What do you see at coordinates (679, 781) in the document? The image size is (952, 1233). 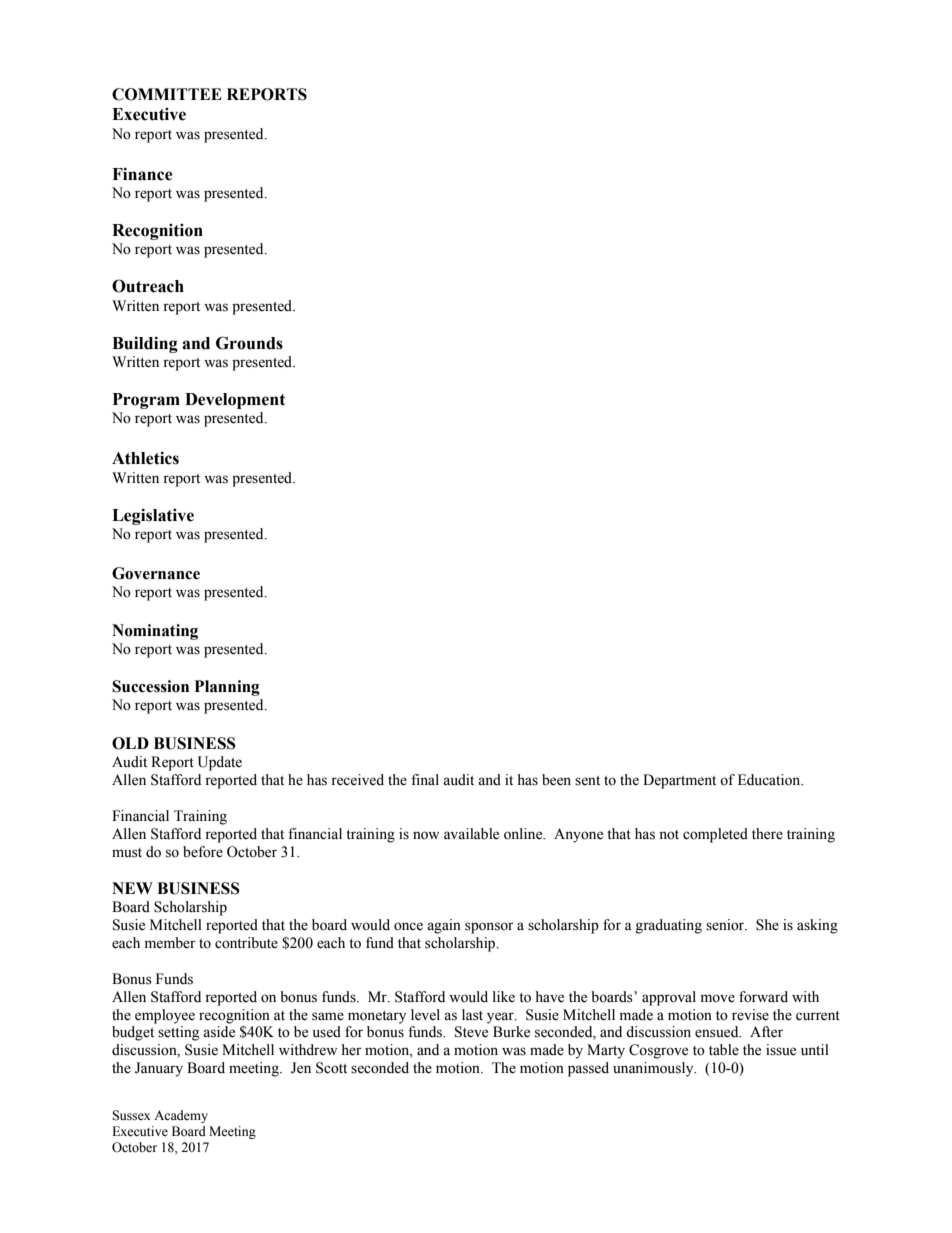 I see `Department` at bounding box center [679, 781].
